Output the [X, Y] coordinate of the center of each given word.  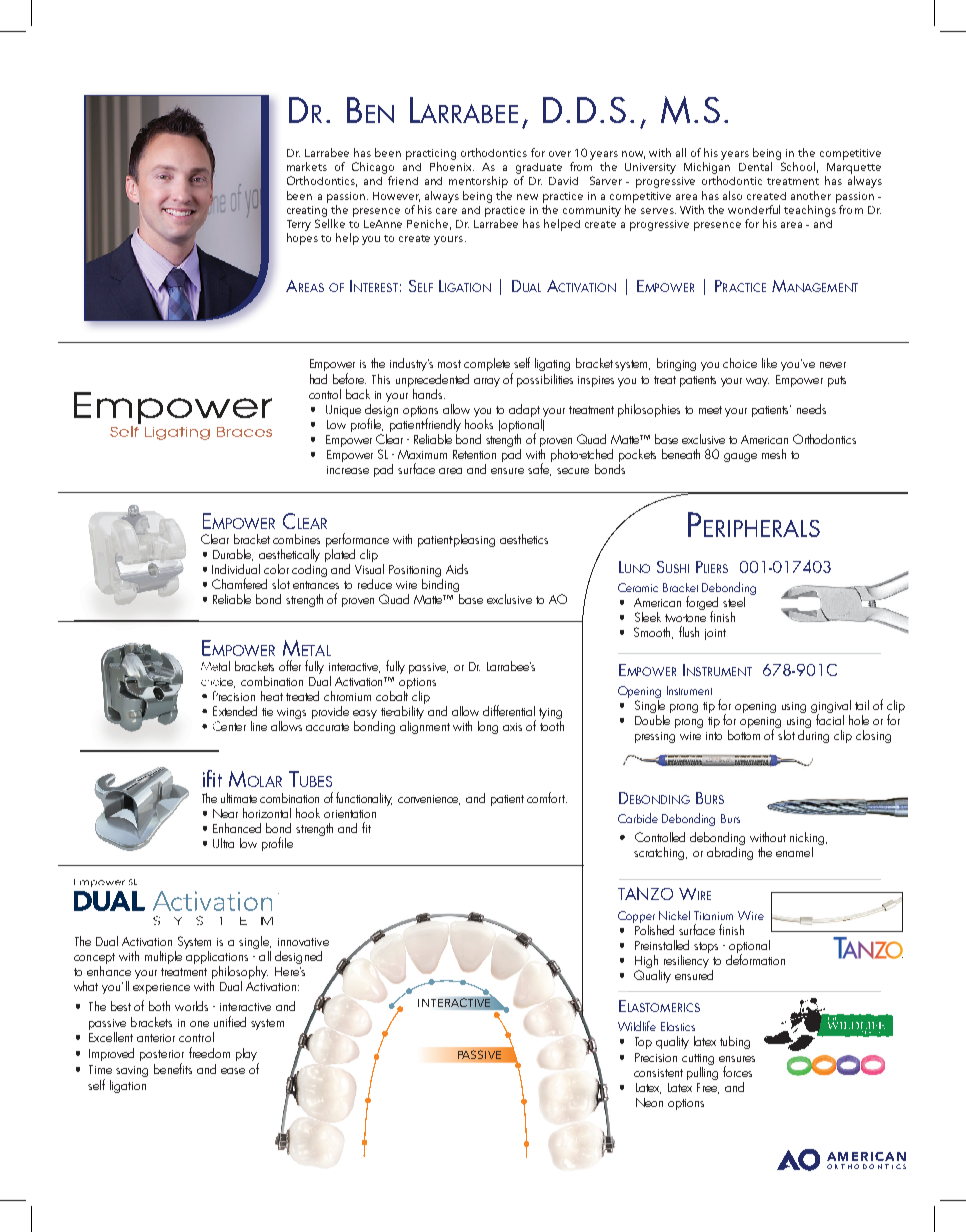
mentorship [478, 182]
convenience [429, 800]
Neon [649, 1102]
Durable [233, 555]
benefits [173, 1068]
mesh [774, 454]
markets [307, 166]
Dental [755, 166]
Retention [474, 454]
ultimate [239, 798]
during [813, 736]
